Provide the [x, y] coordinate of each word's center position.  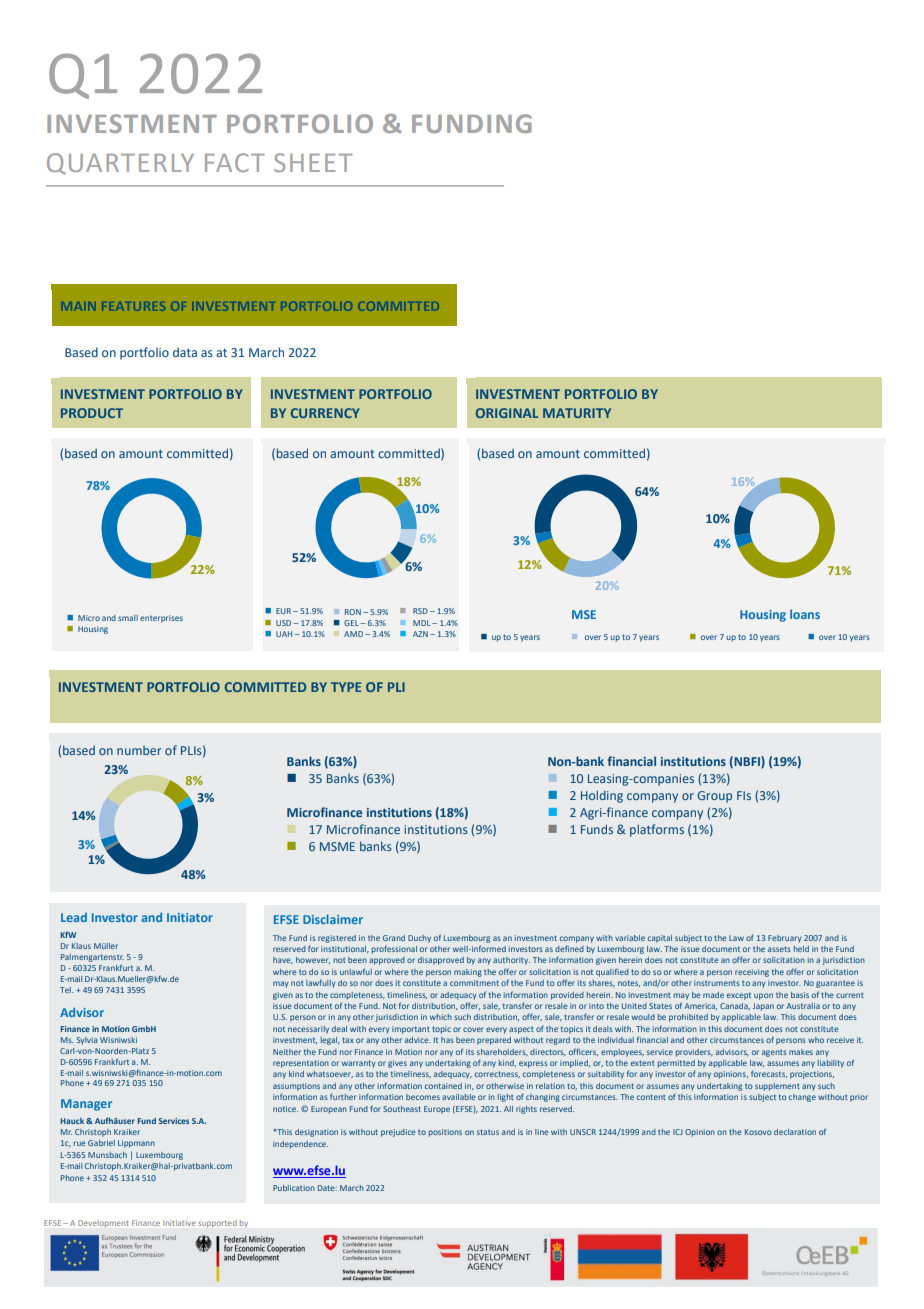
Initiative [179, 1223]
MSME [337, 846]
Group [714, 797]
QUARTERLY [120, 164]
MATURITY [577, 413]
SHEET [313, 162]
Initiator [190, 917]
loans [805, 614]
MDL [423, 623]
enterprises [161, 619]
